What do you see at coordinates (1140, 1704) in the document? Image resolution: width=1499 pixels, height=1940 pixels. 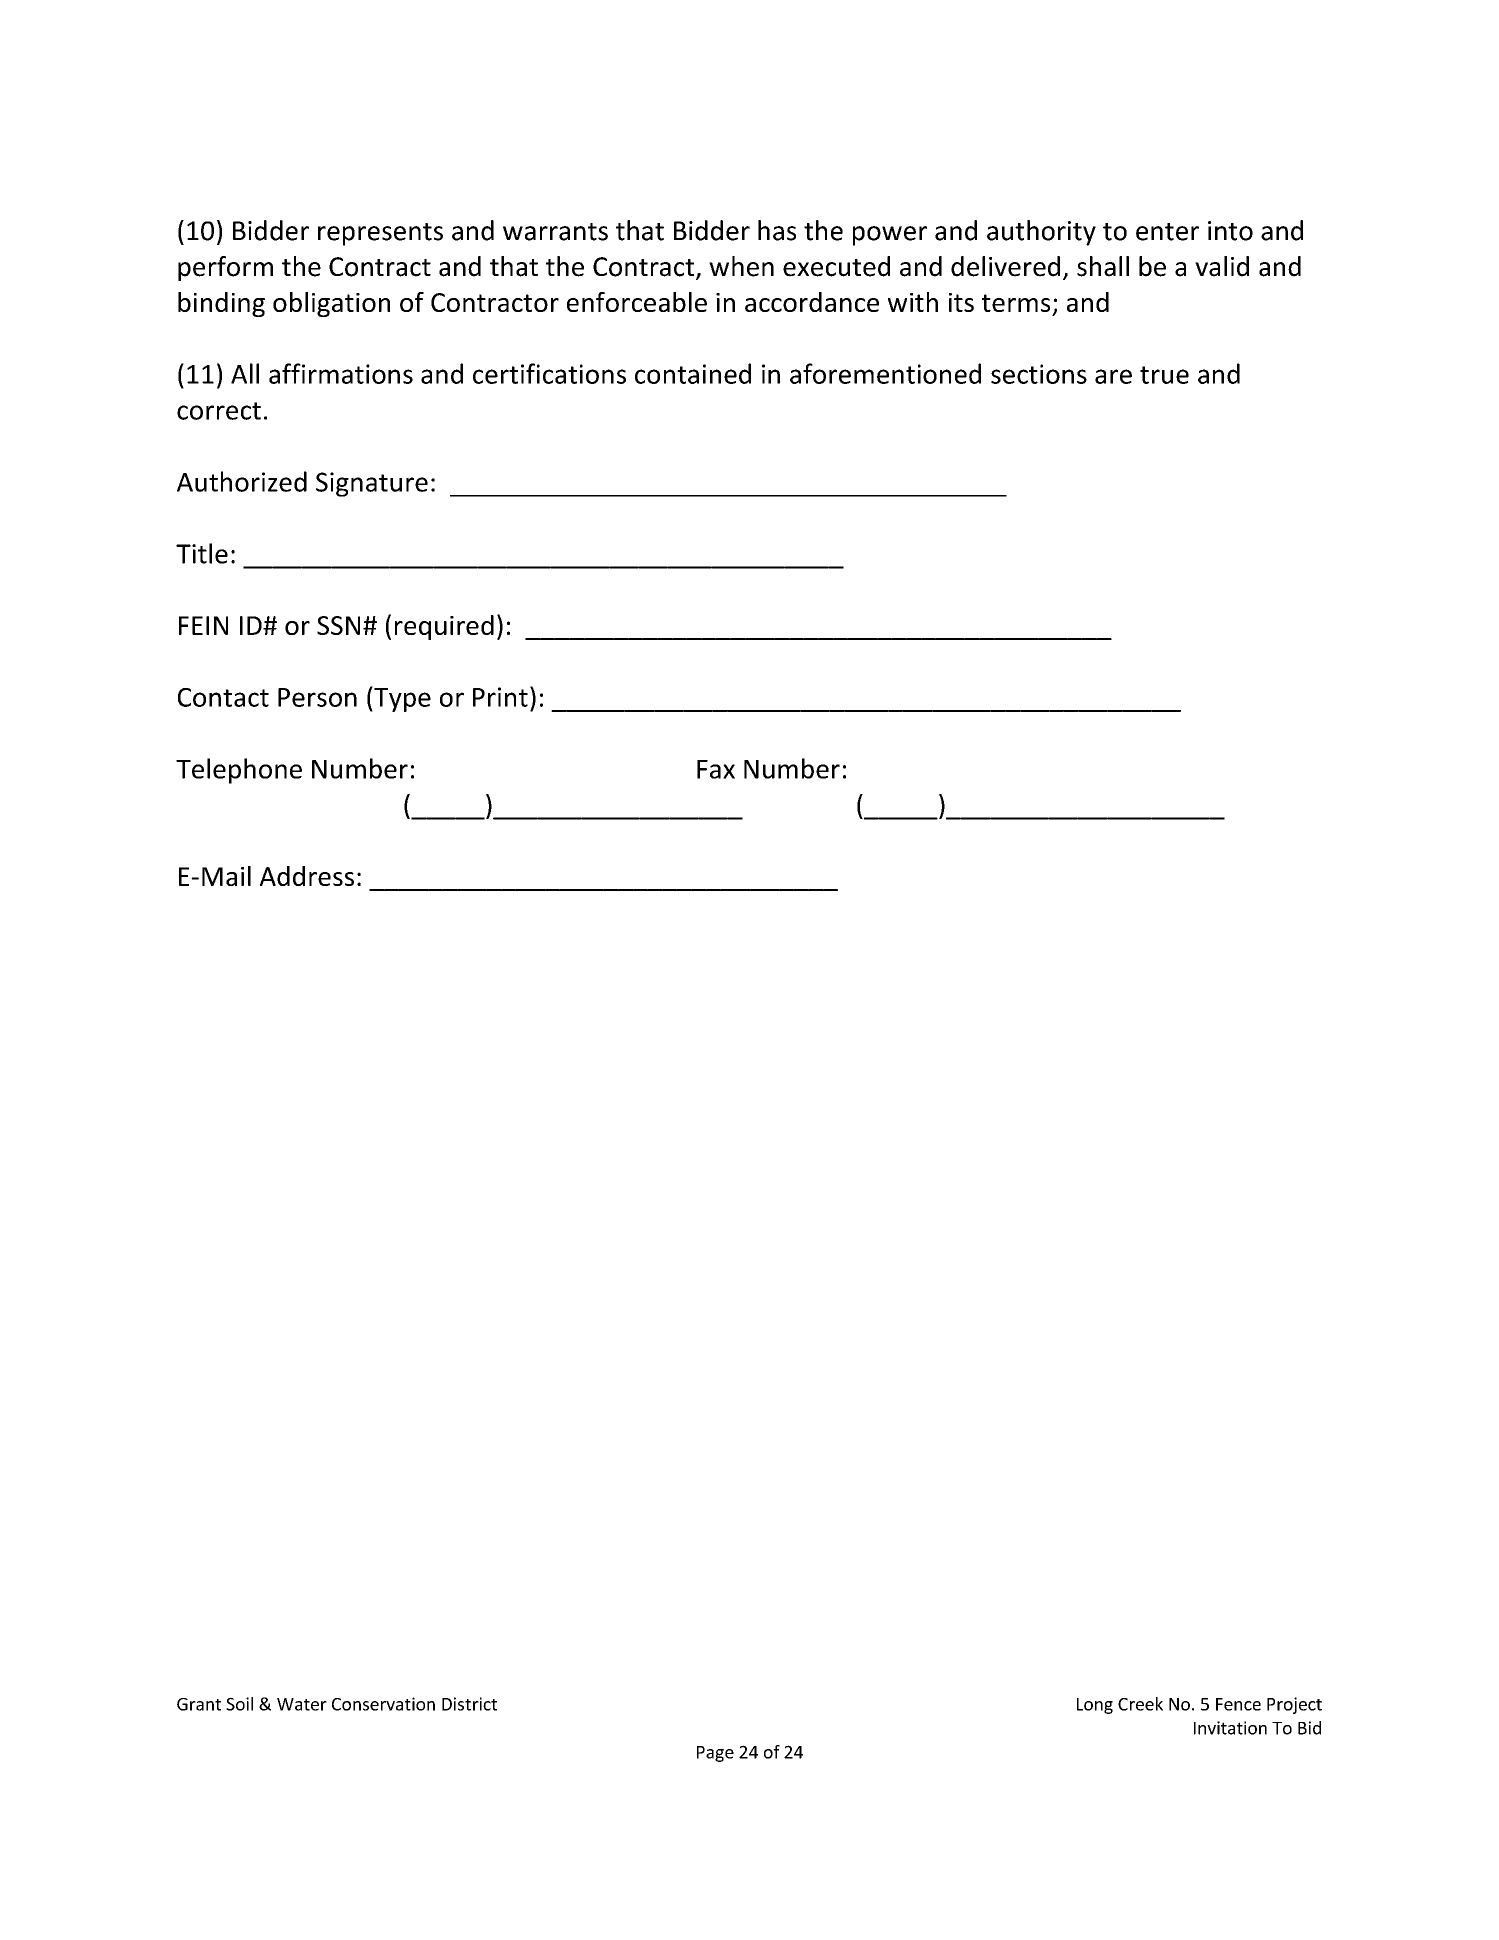 I see `Creek` at bounding box center [1140, 1704].
